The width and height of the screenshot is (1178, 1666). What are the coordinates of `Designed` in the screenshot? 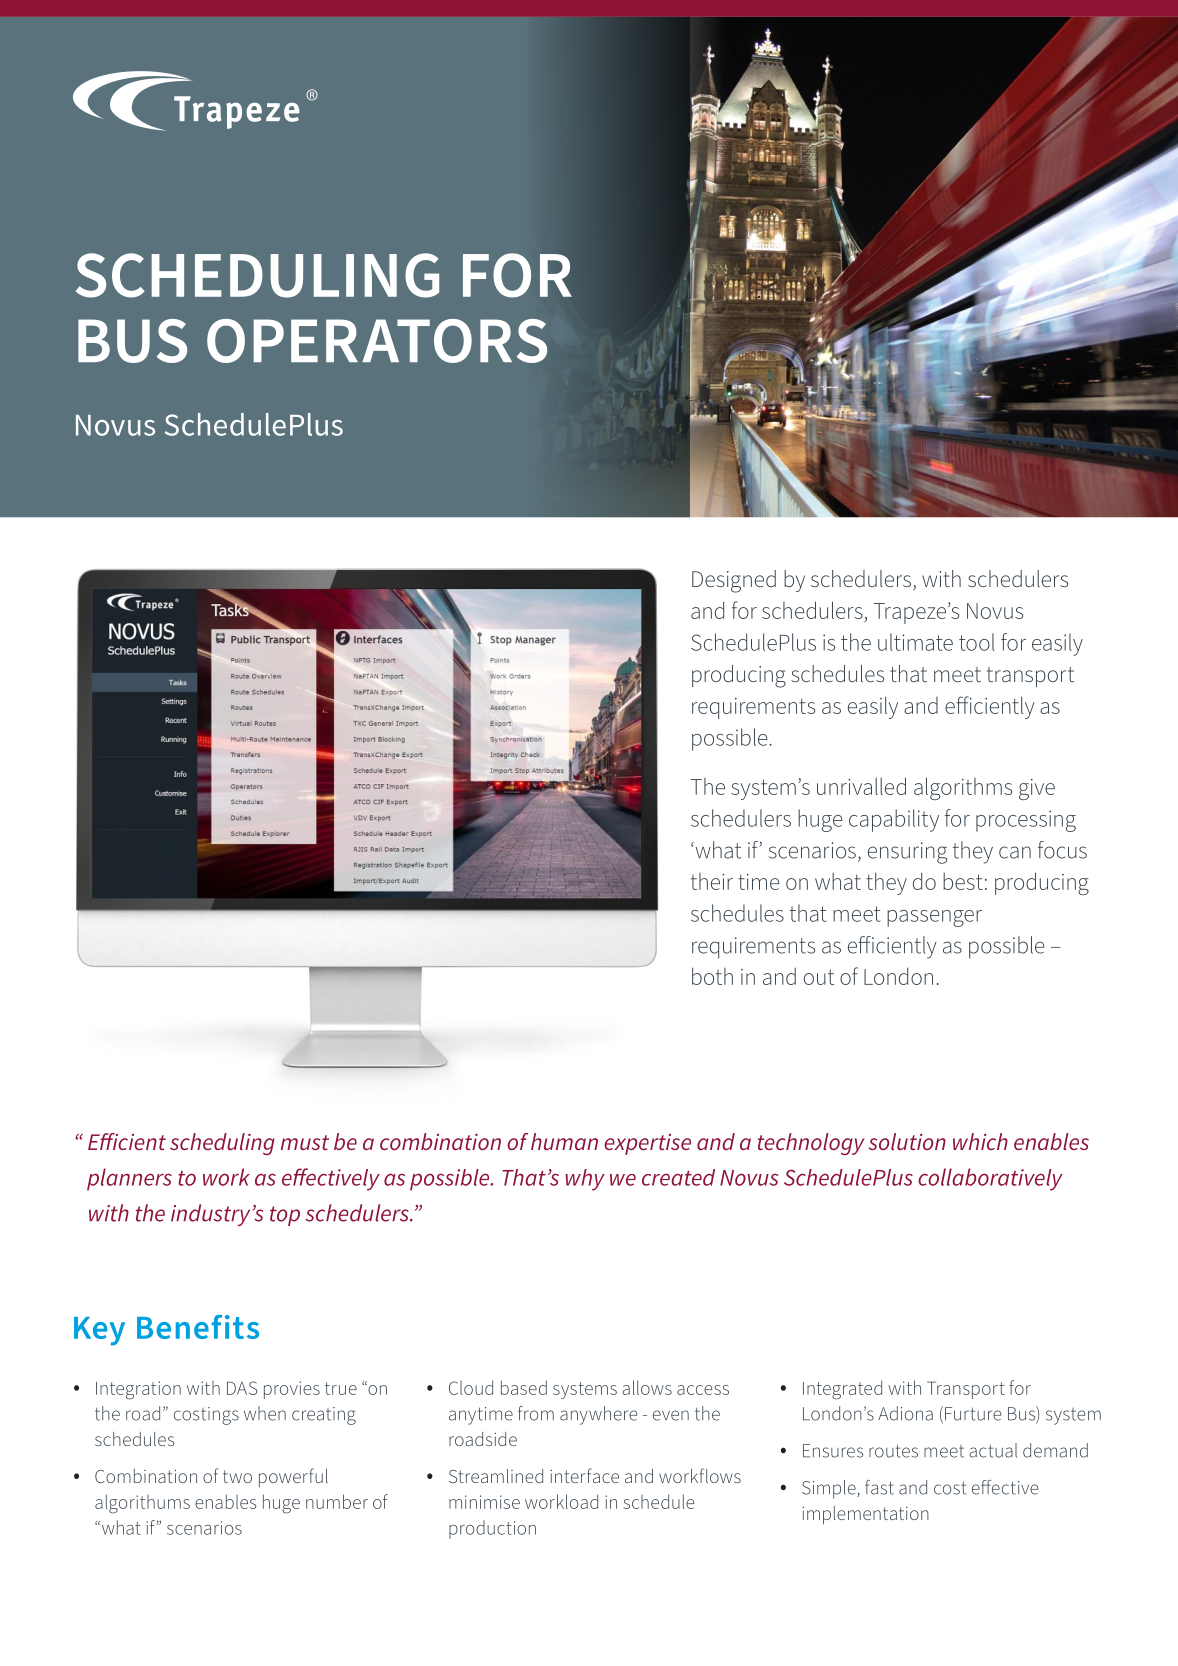 It's located at (734, 581).
